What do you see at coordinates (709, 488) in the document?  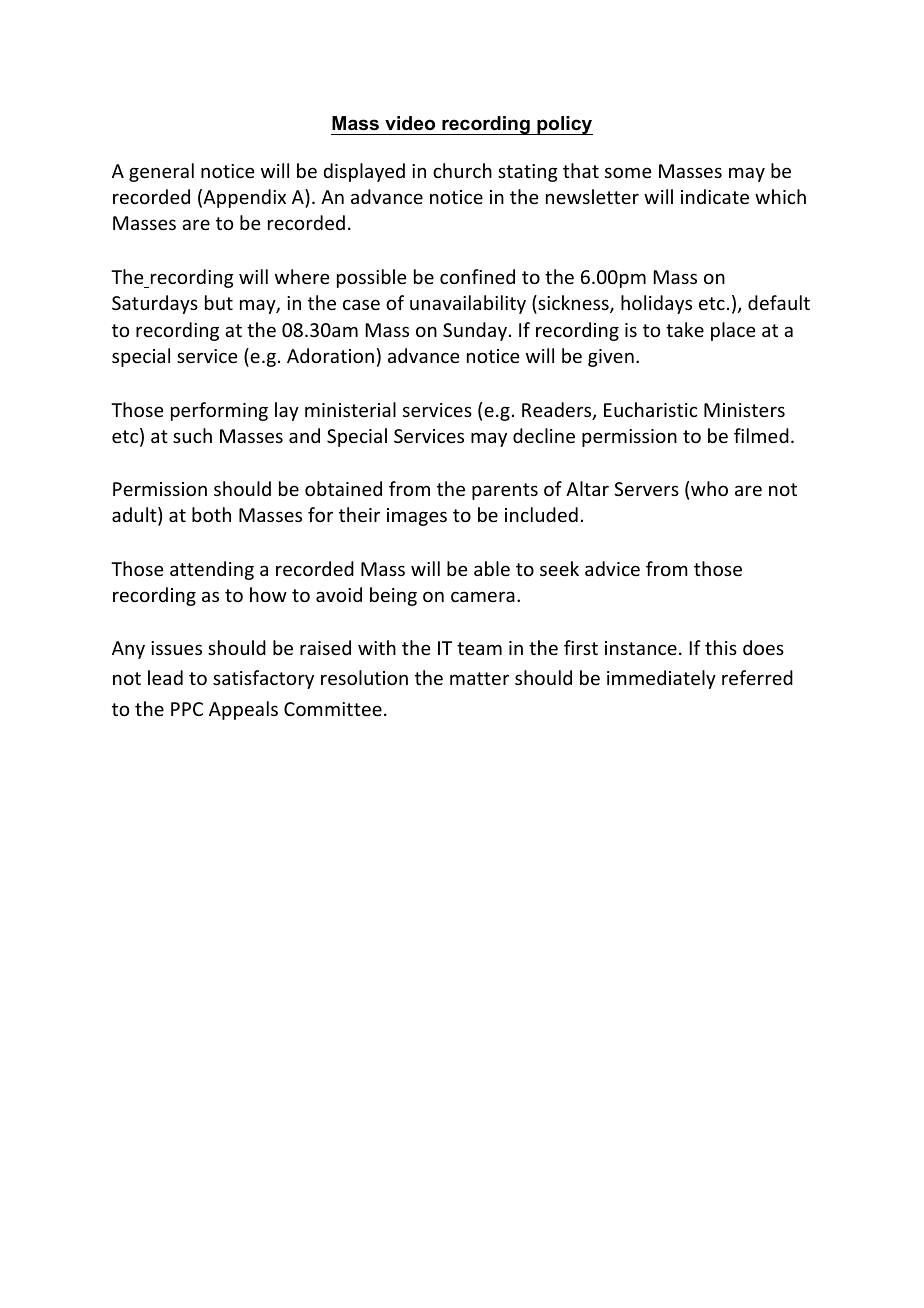 I see `who` at bounding box center [709, 488].
